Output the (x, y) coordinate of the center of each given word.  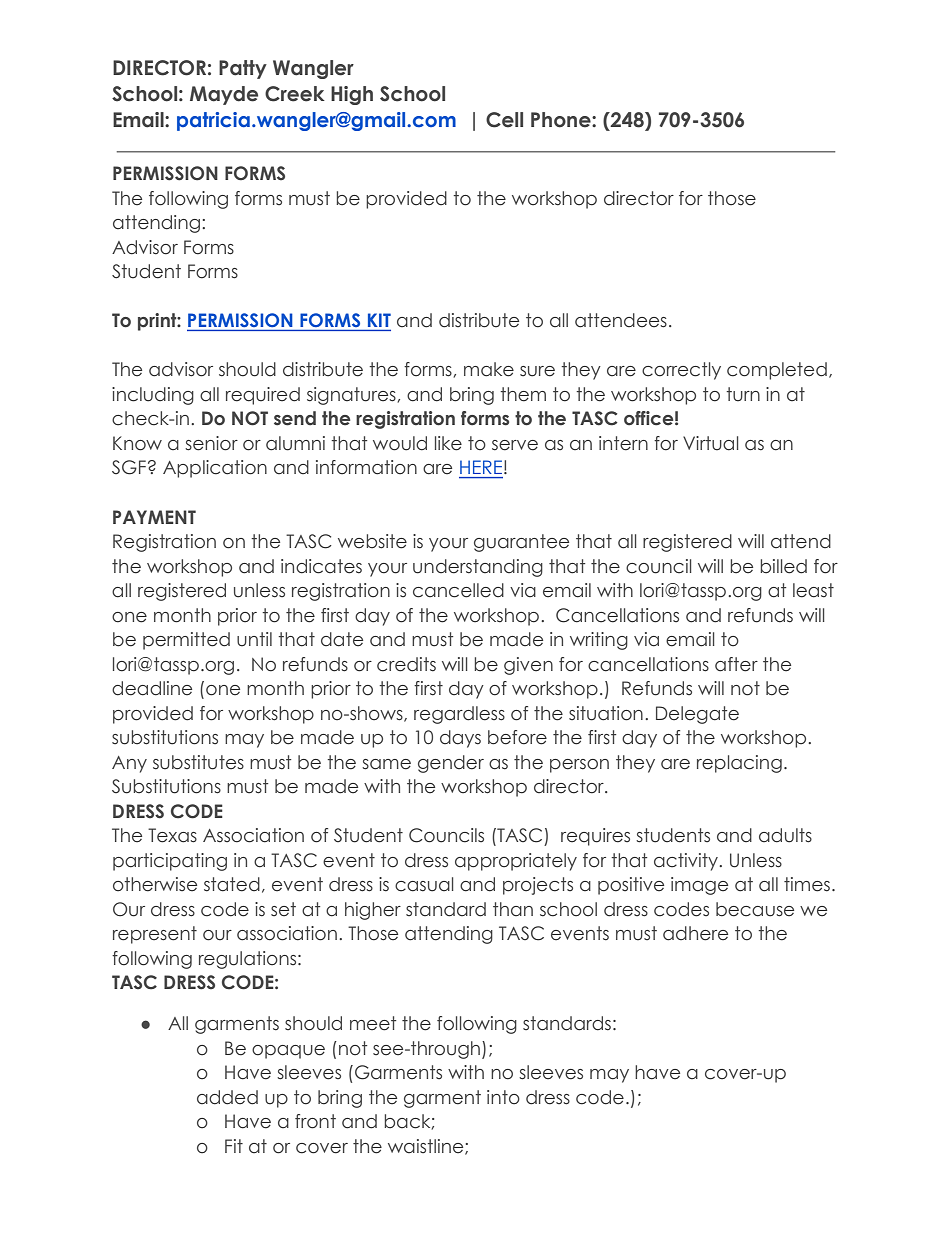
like (448, 443)
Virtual (710, 443)
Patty (243, 69)
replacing (739, 764)
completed (777, 371)
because (755, 909)
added (227, 1097)
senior (211, 443)
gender (451, 764)
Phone (562, 120)
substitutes (198, 762)
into (503, 1097)
